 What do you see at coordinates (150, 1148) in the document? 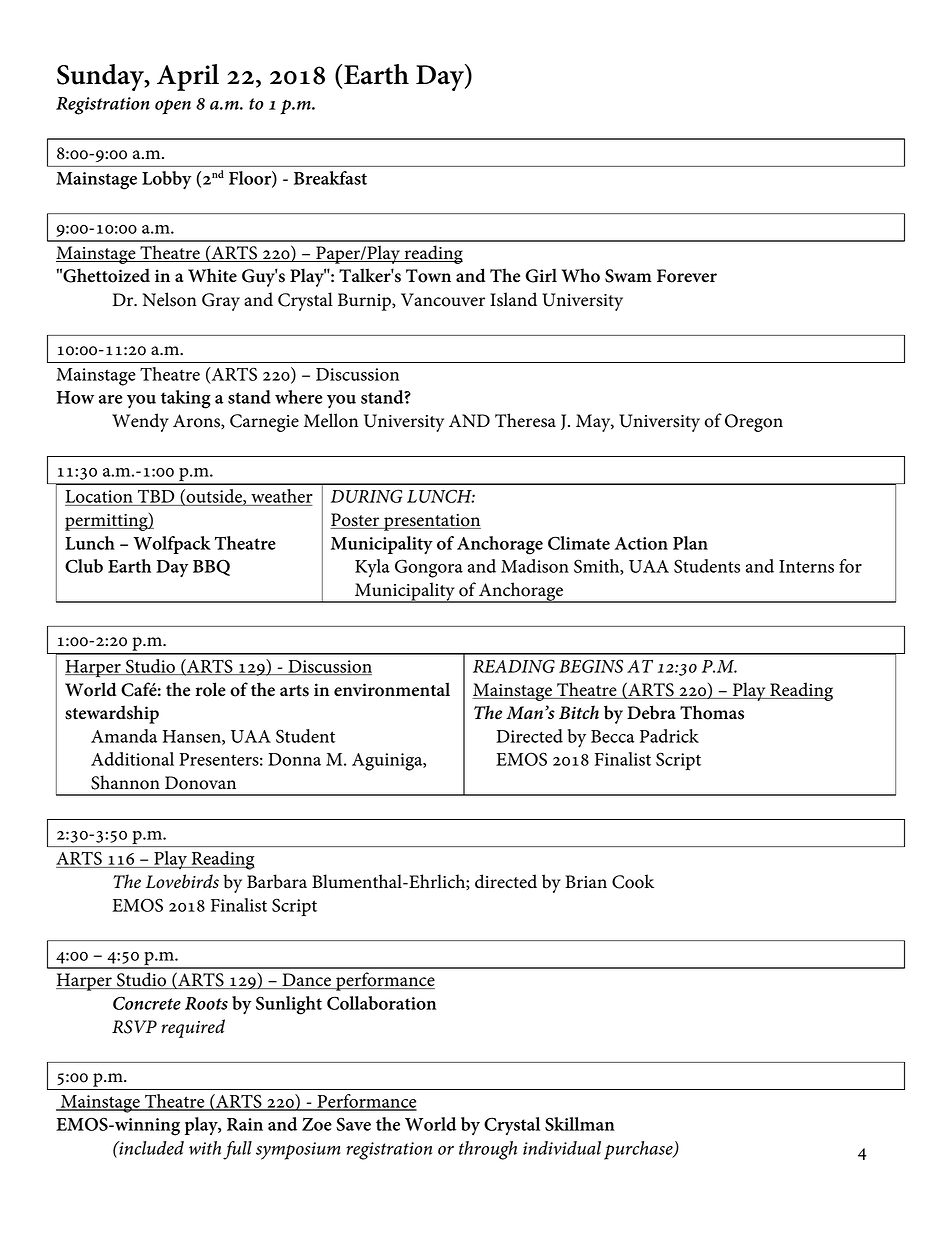
I see `included` at bounding box center [150, 1148].
